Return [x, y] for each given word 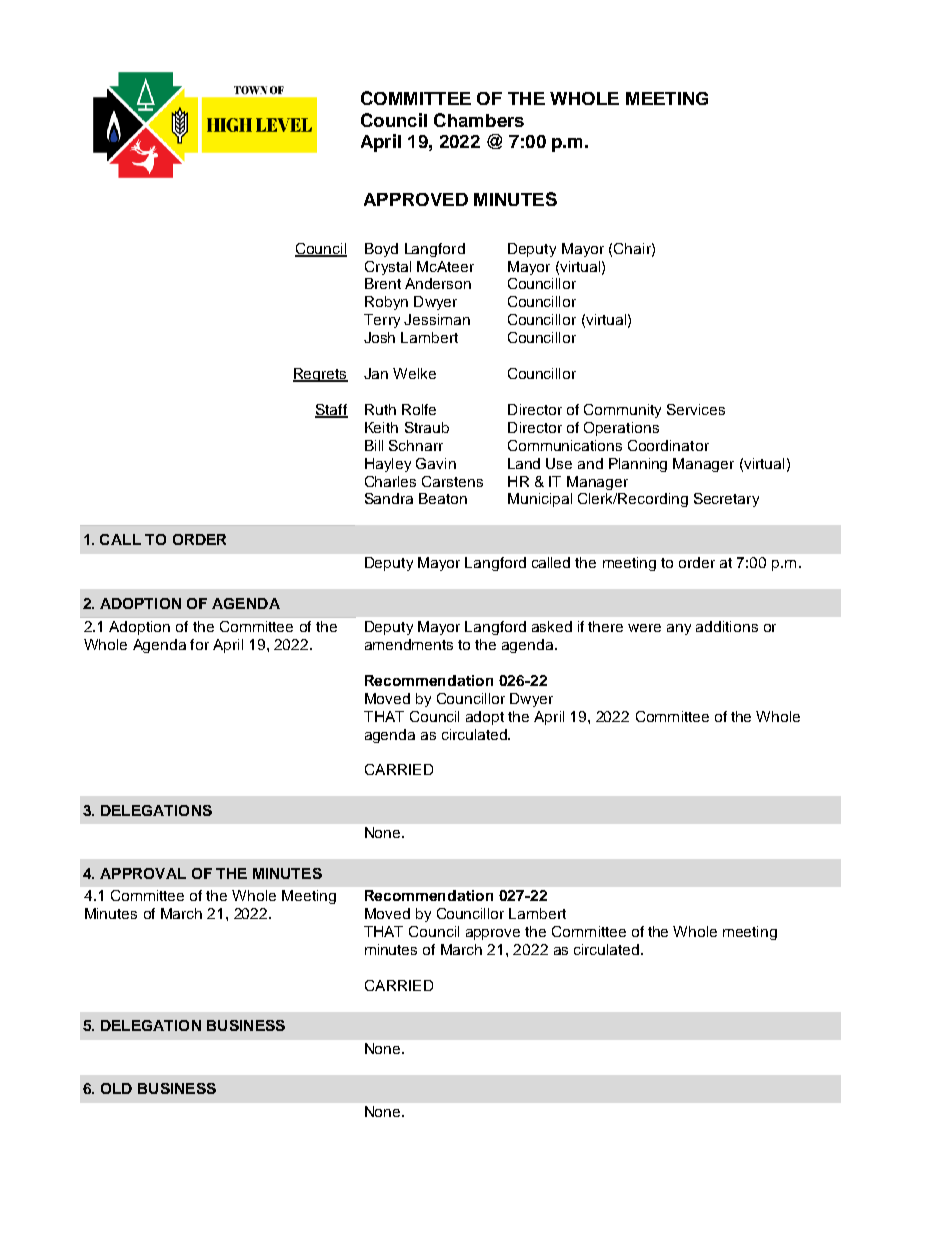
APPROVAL [143, 873]
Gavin [436, 463]
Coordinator [668, 445]
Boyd [381, 250]
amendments [409, 644]
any [679, 629]
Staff [331, 411]
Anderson [438, 283]
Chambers [479, 120]
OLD [116, 1088]
